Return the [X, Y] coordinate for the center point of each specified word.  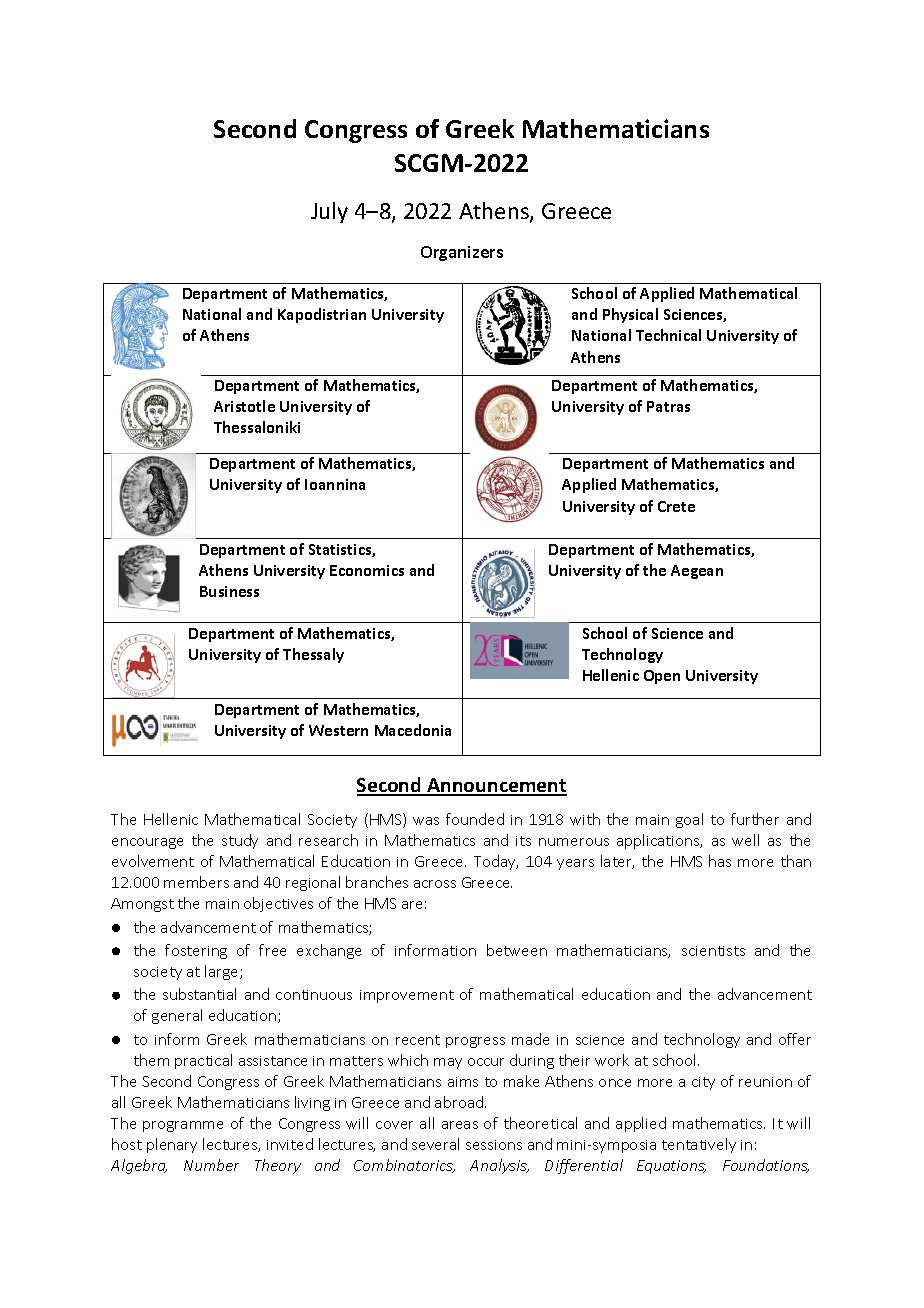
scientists [713, 951]
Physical [630, 315]
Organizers [462, 253]
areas [460, 1125]
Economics [367, 570]
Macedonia [413, 730]
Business [229, 591]
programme [183, 1126]
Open [662, 677]
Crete [676, 506]
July [329, 212]
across [435, 884]
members [196, 882]
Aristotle [244, 406]
